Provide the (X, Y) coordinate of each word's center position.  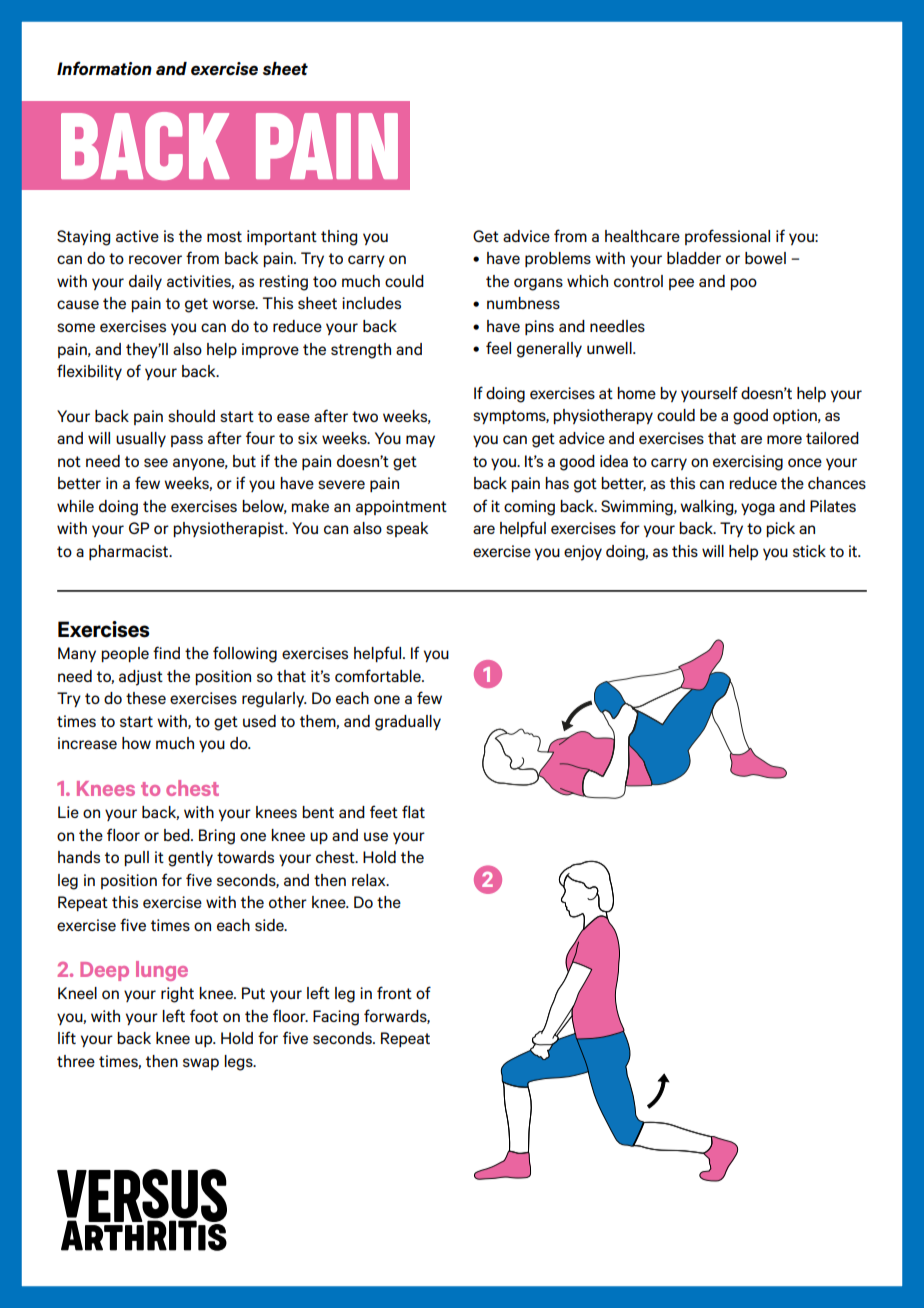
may (420, 441)
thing (339, 238)
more (784, 439)
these (146, 698)
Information (104, 68)
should (191, 416)
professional (727, 237)
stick (809, 551)
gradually (408, 723)
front (394, 992)
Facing (336, 1018)
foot (204, 1015)
